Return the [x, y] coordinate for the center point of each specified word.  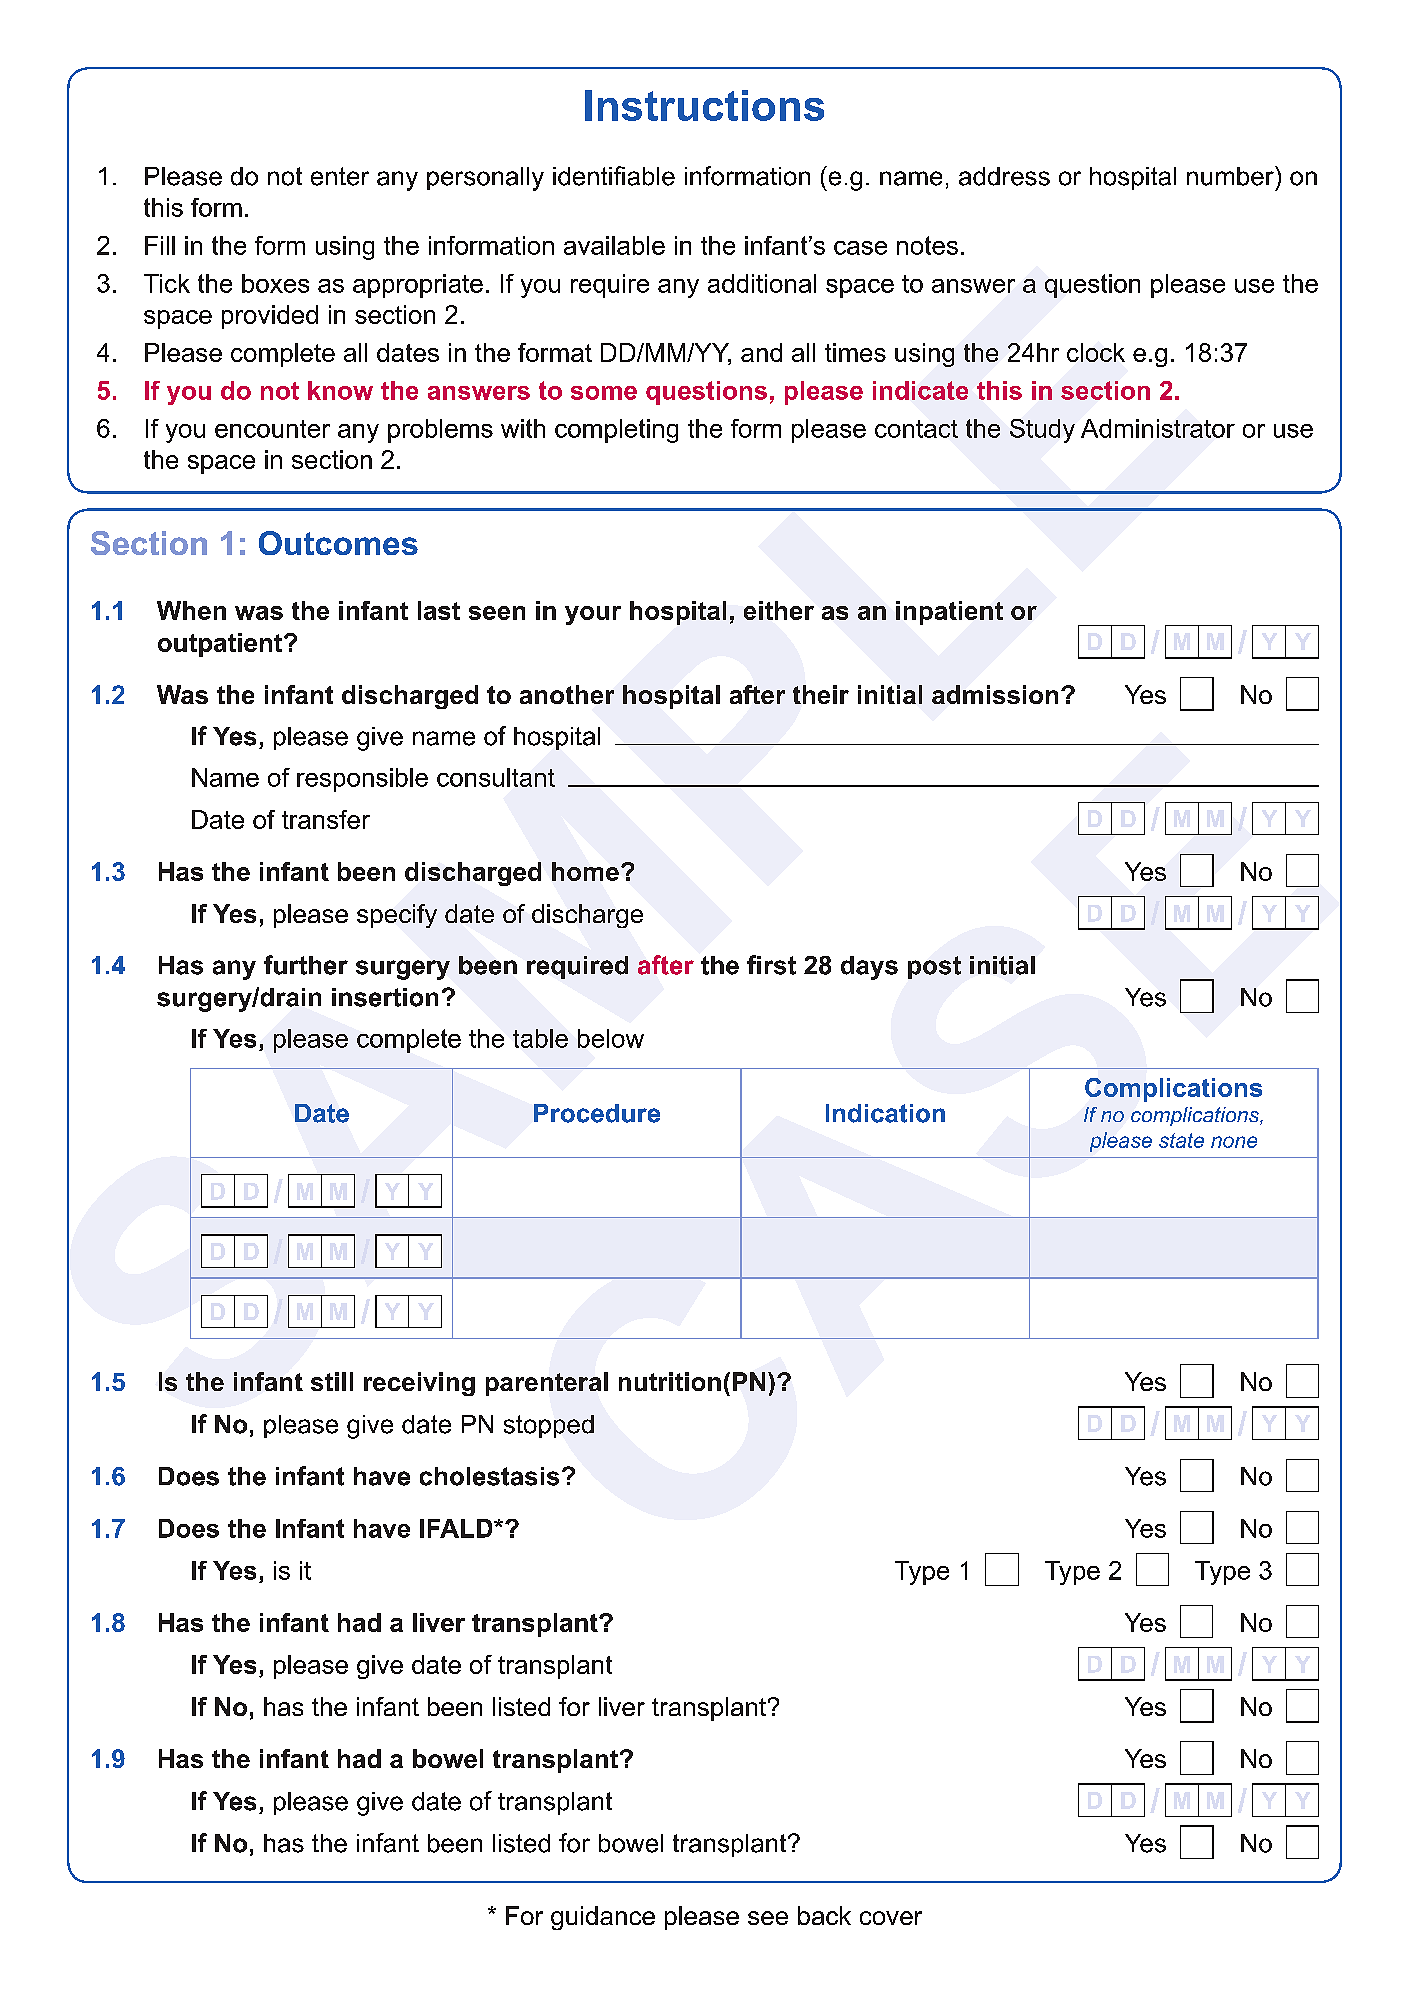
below [611, 1038]
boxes [275, 283]
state [1181, 1140]
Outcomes [338, 543]
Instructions [704, 105]
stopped [549, 1426]
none [1234, 1142]
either [779, 610]
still [332, 1381]
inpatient [949, 613]
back [824, 1915]
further [306, 965]
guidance [603, 1918]
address [1004, 176]
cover [891, 1918]
